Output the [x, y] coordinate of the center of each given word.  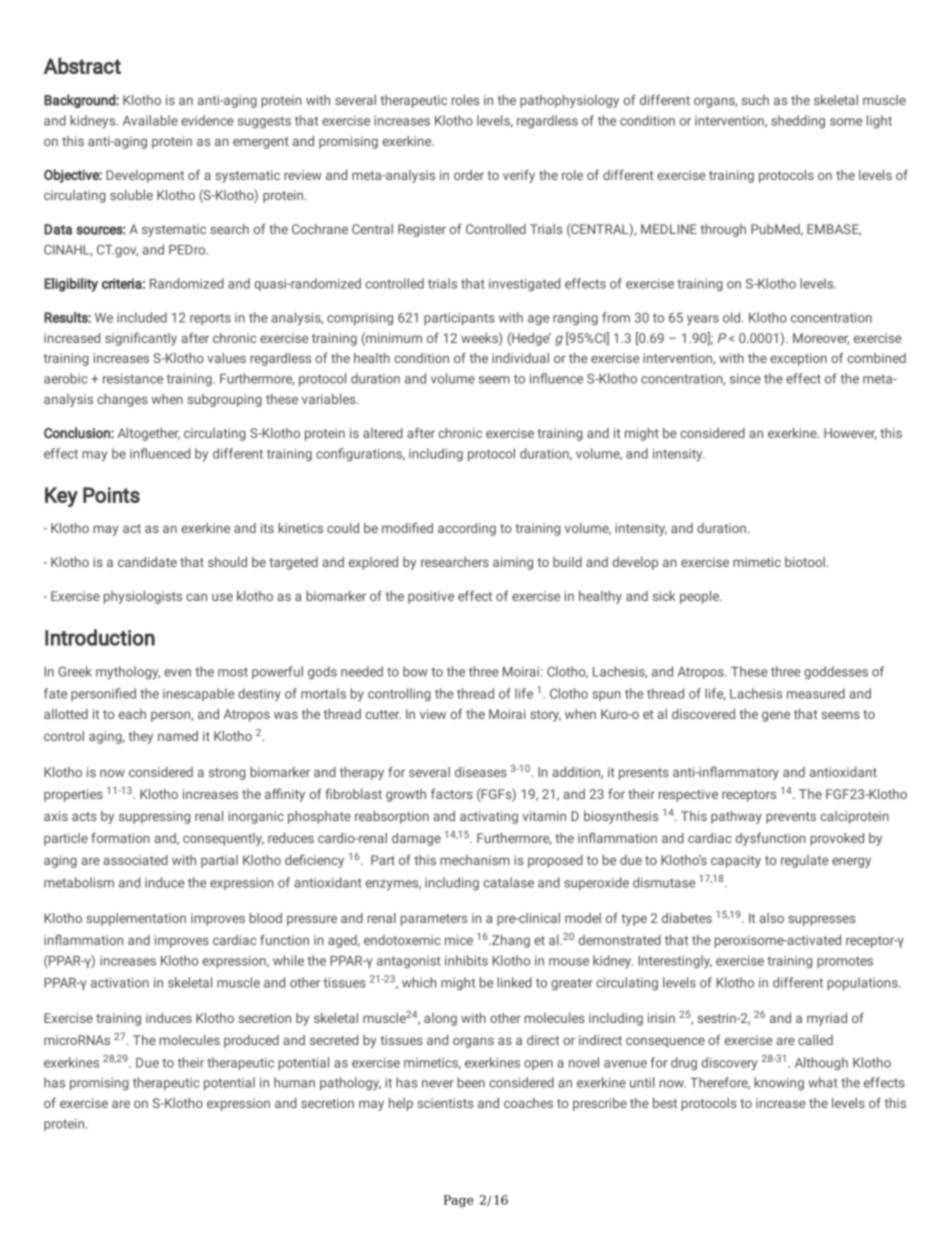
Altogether [149, 434]
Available [150, 120]
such [755, 100]
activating [489, 817]
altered [383, 433]
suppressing [154, 817]
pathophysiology [569, 101]
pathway [736, 817]
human [294, 1082]
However [850, 434]
